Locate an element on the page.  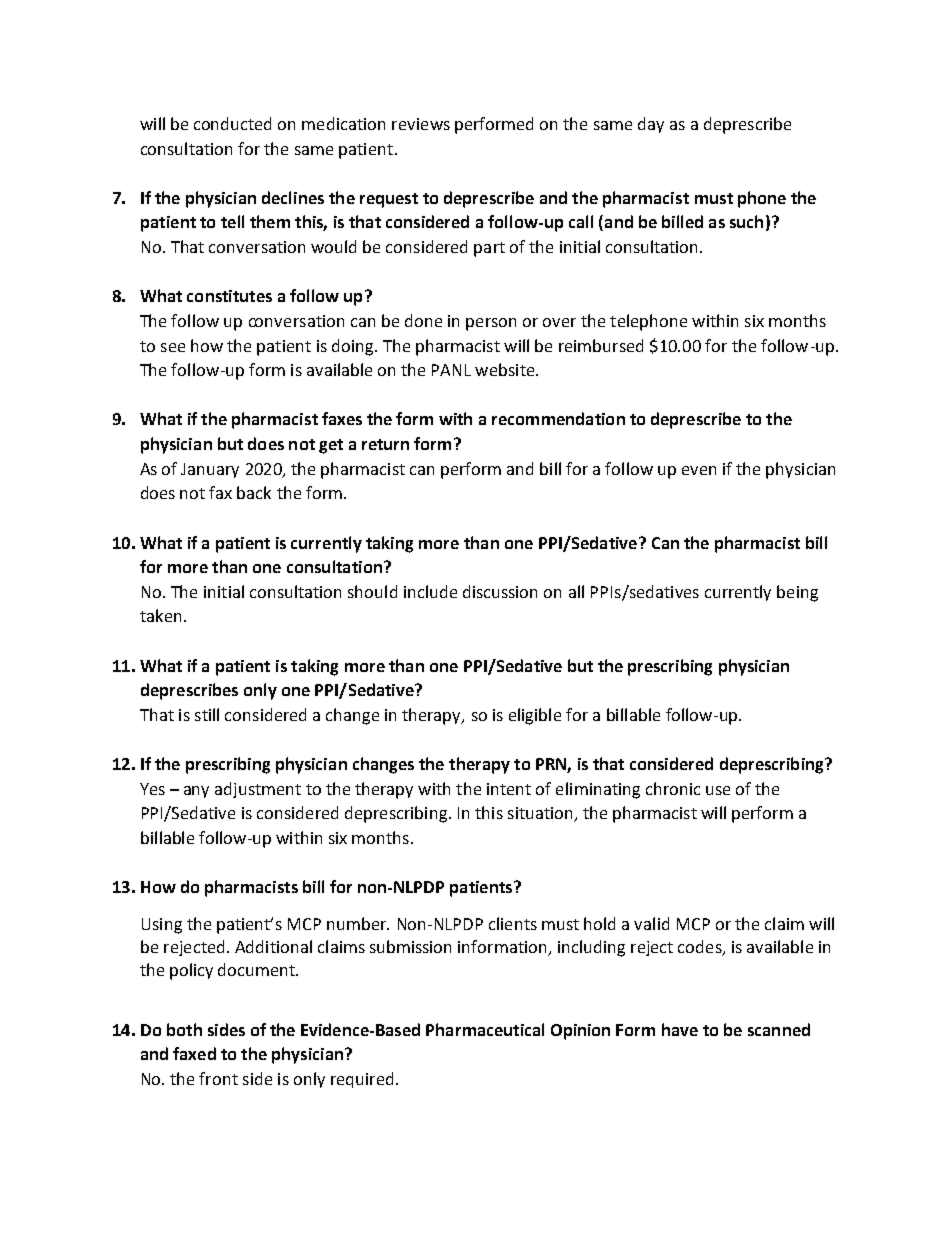
intent is located at coordinates (509, 789).
